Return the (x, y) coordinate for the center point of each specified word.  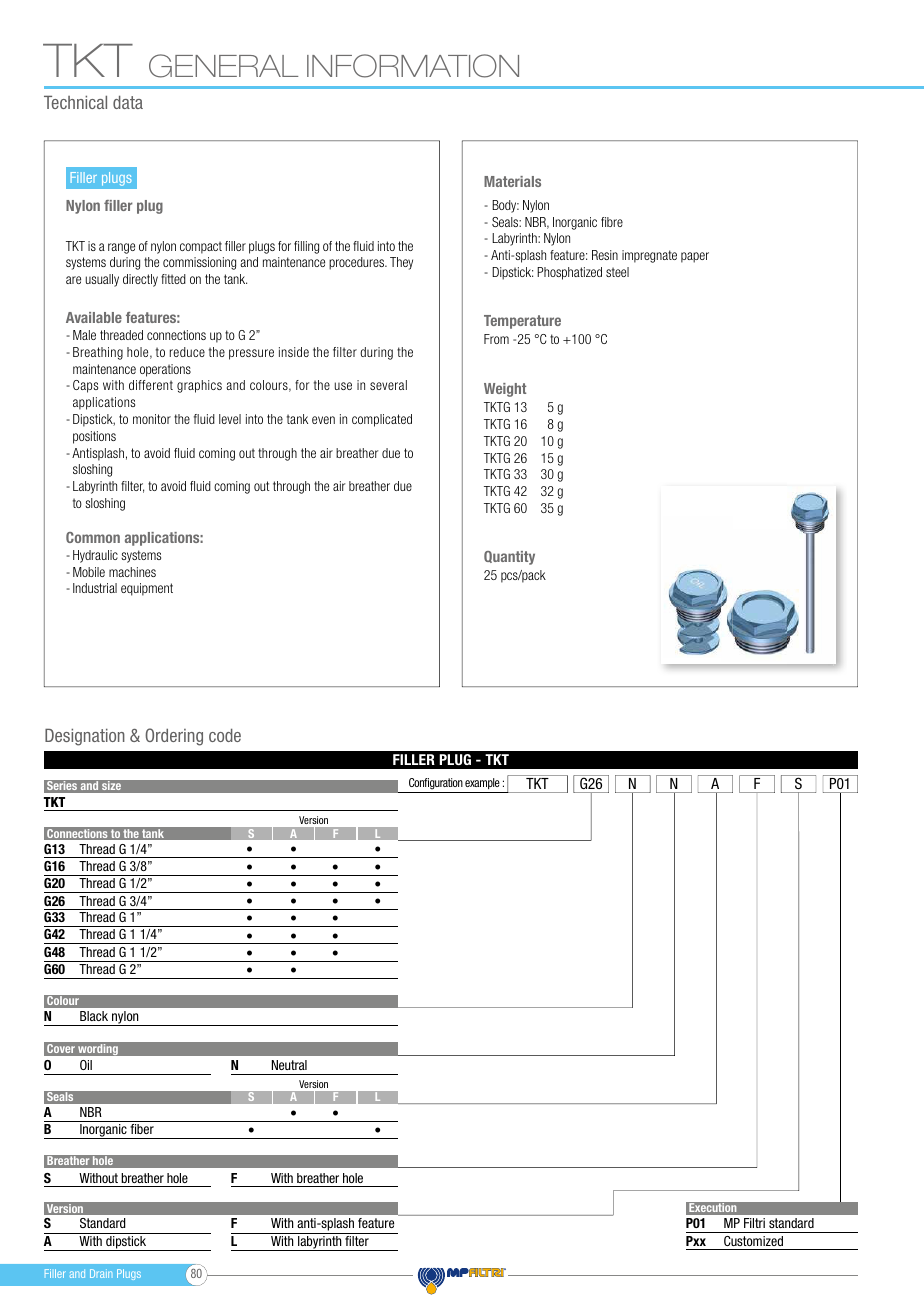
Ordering (174, 737)
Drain (101, 1273)
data (128, 102)
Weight (505, 390)
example (482, 783)
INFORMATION (413, 66)
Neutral (289, 1065)
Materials (512, 181)
